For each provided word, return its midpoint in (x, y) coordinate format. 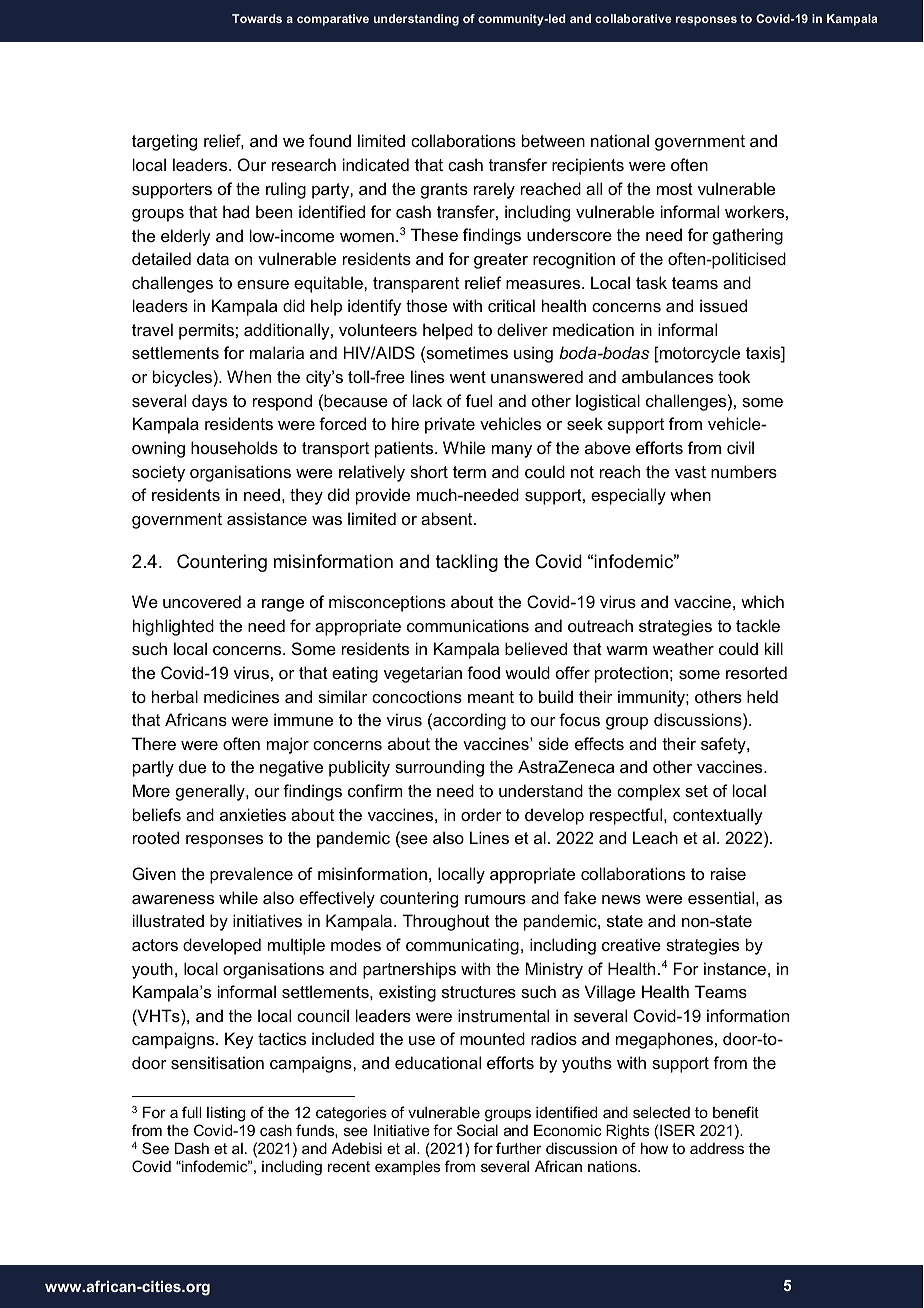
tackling (467, 563)
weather (683, 648)
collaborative (633, 18)
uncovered (202, 601)
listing (226, 1115)
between (553, 140)
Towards (257, 18)
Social (477, 1130)
